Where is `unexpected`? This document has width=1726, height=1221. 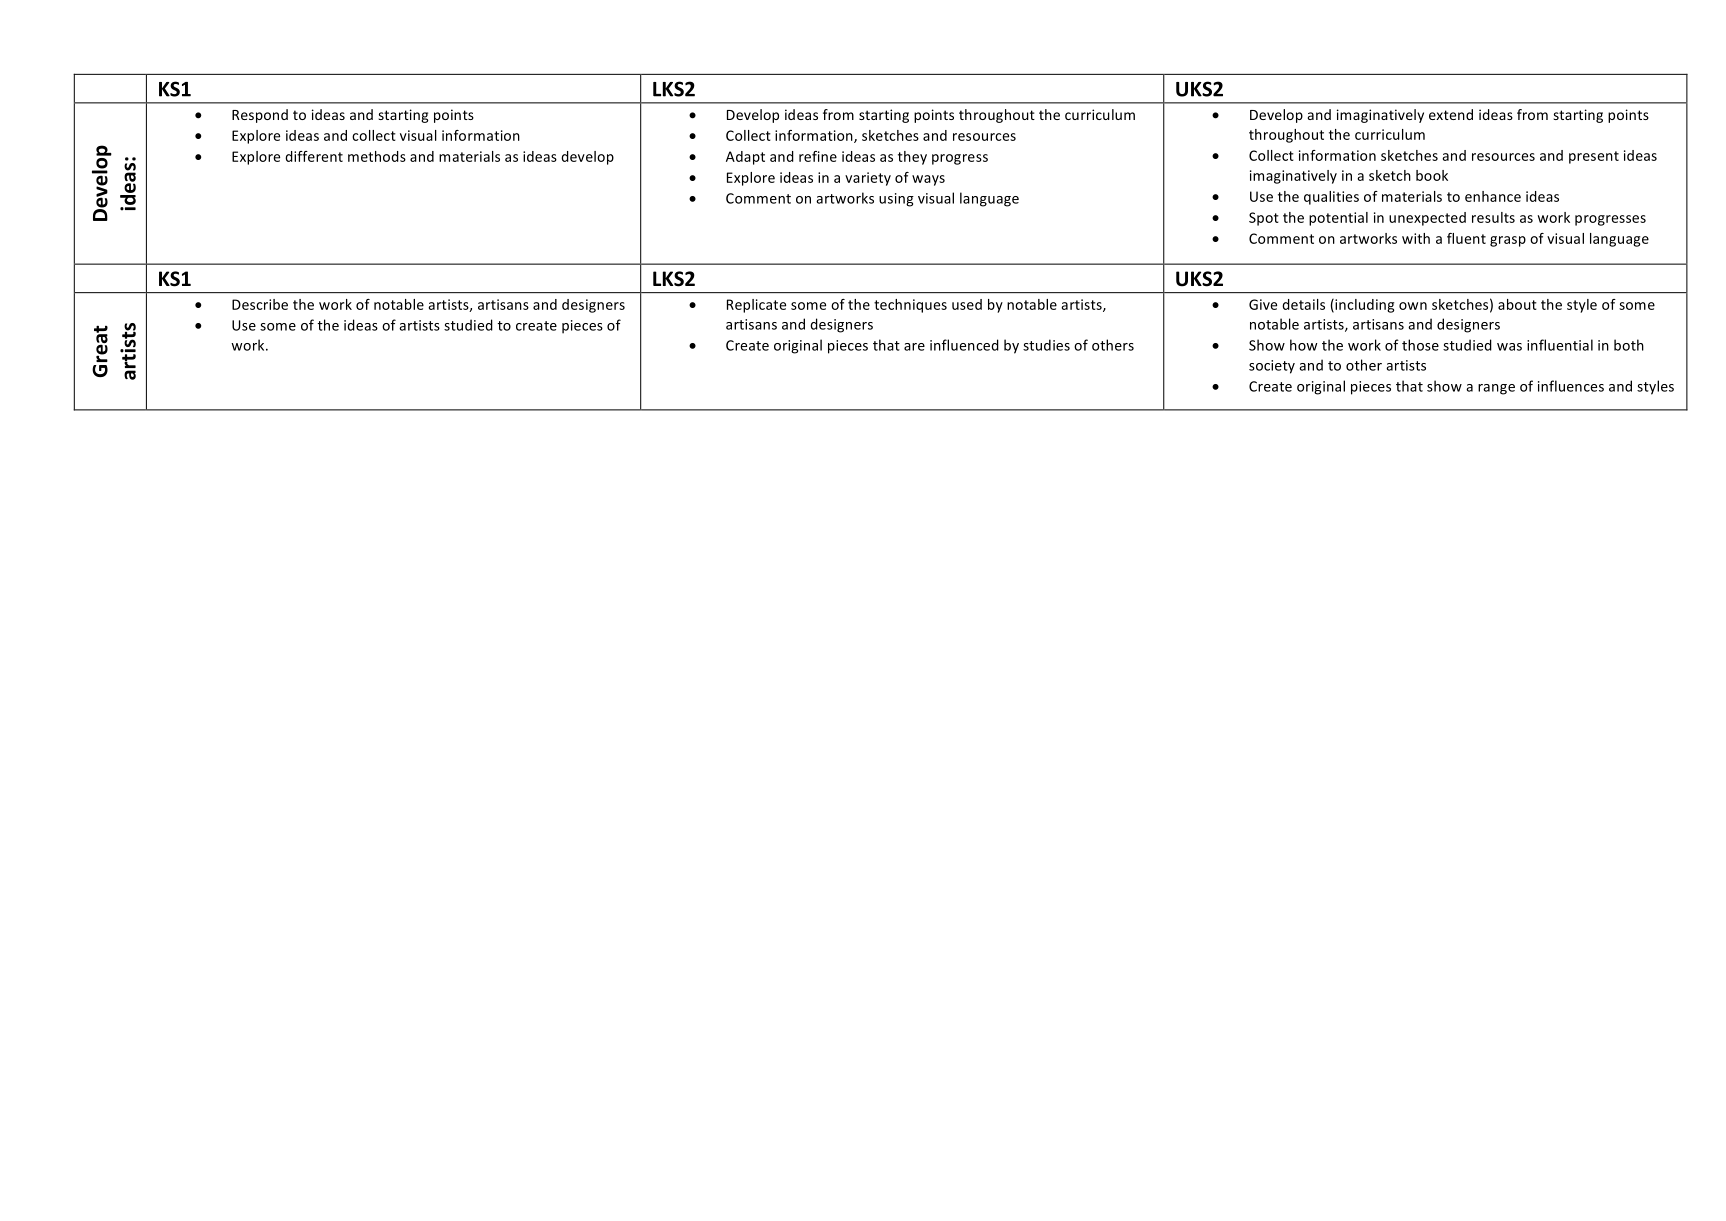
unexpected is located at coordinates (1427, 219).
